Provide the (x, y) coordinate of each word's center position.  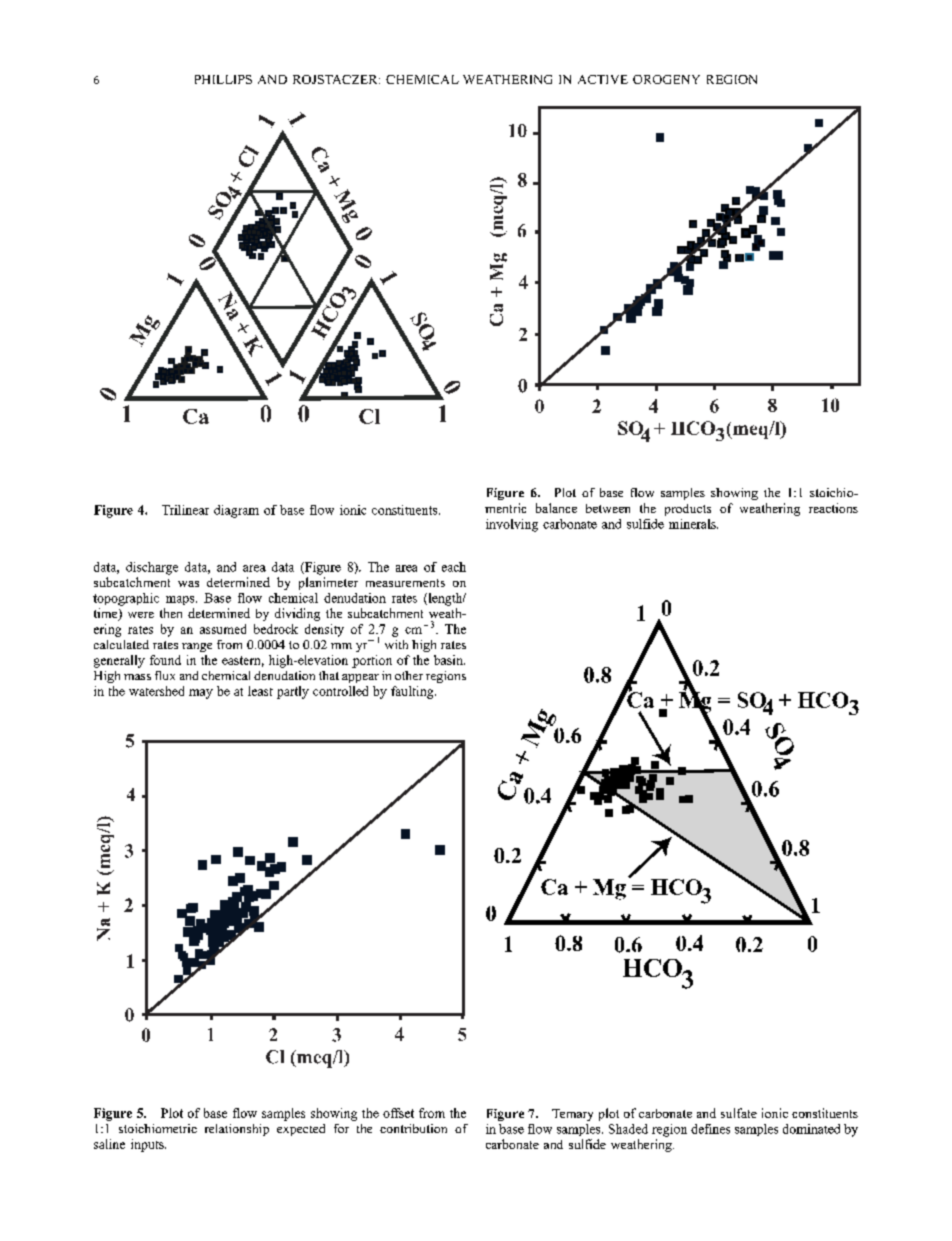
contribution (413, 1128)
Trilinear (185, 510)
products (688, 510)
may (201, 694)
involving (512, 525)
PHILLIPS (223, 79)
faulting (413, 692)
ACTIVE (603, 79)
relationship (237, 1130)
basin (449, 660)
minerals (693, 524)
